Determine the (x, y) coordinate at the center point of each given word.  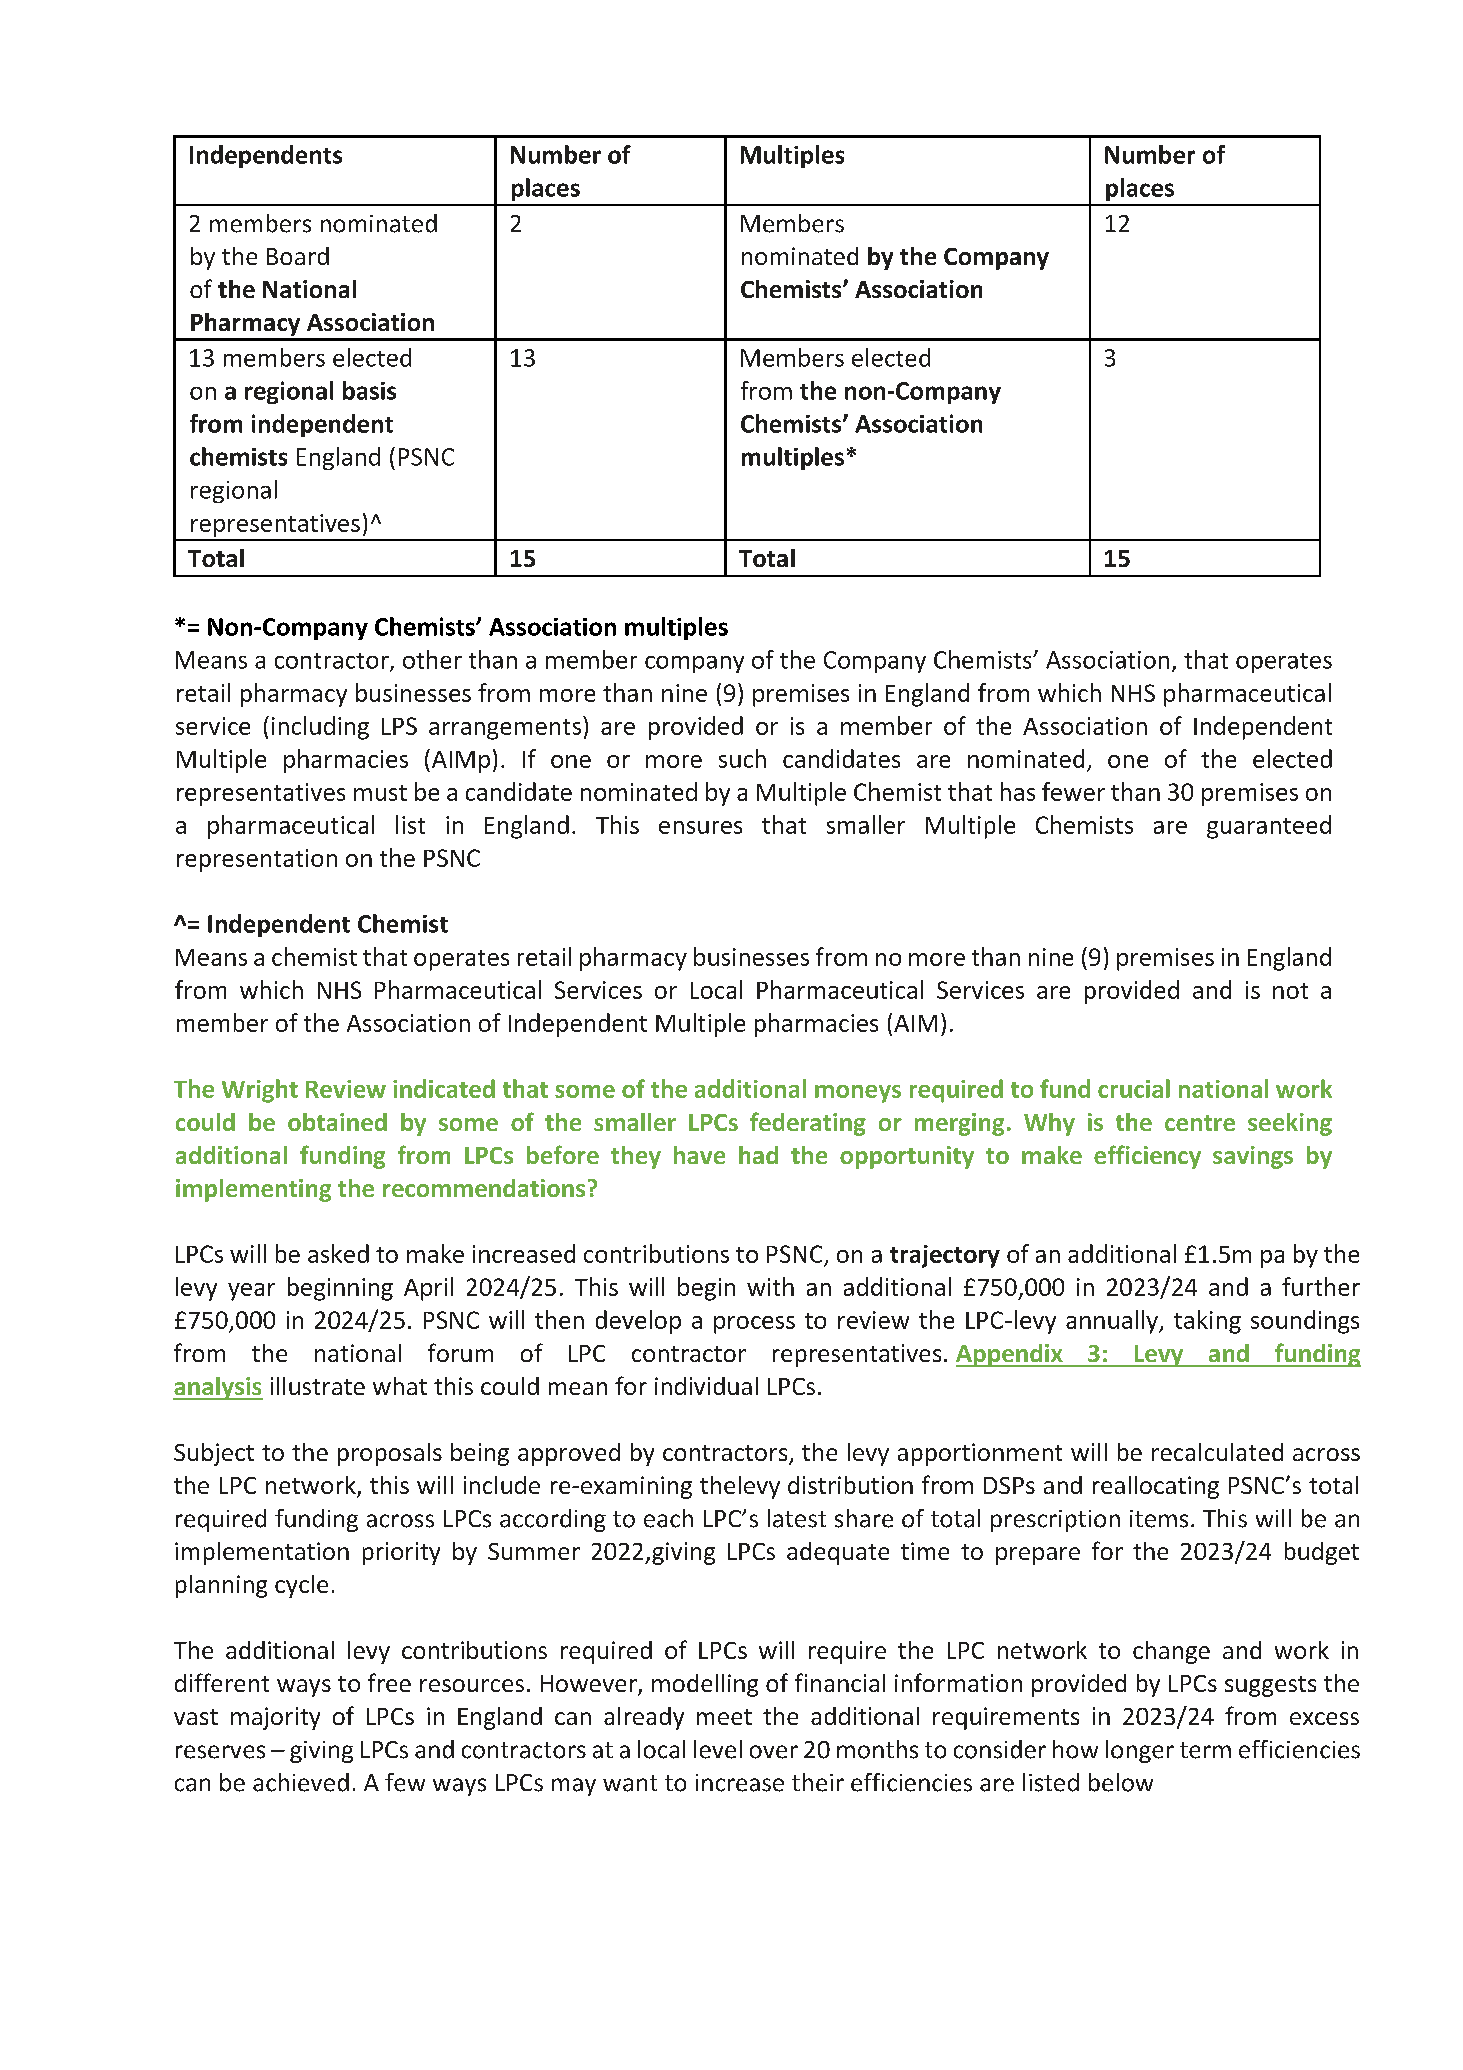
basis (369, 390)
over (774, 1752)
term (1205, 1750)
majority (275, 1718)
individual (706, 1386)
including (320, 728)
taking (1207, 1322)
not (1290, 991)
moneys (858, 1094)
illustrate (318, 1386)
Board (298, 256)
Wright (260, 1091)
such (742, 758)
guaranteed (1269, 827)
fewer (1073, 791)
